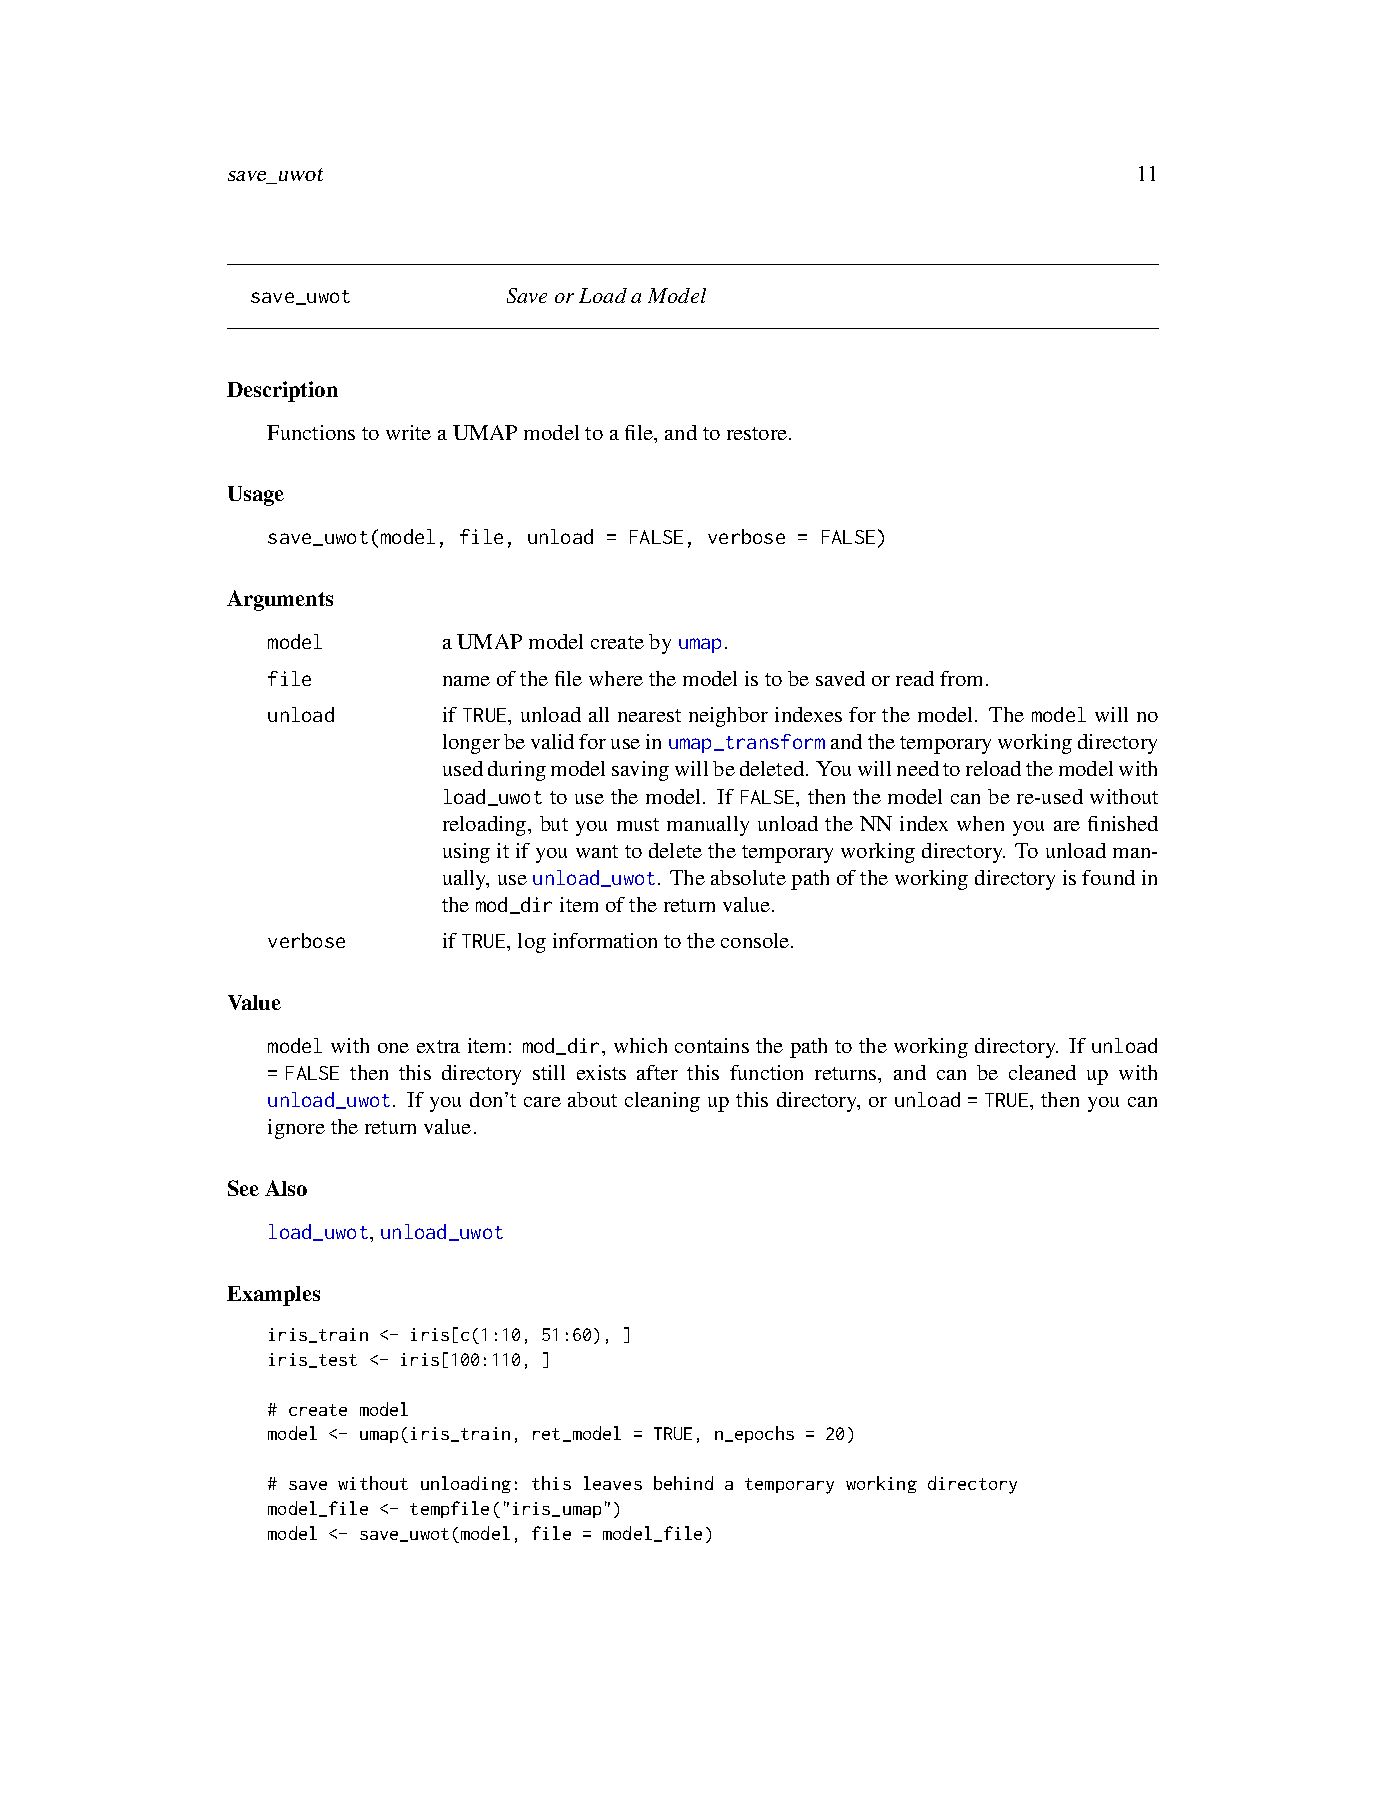 The image size is (1385, 1793). Describe the element at coordinates (466, 853) in the image. I see `using` at that location.
